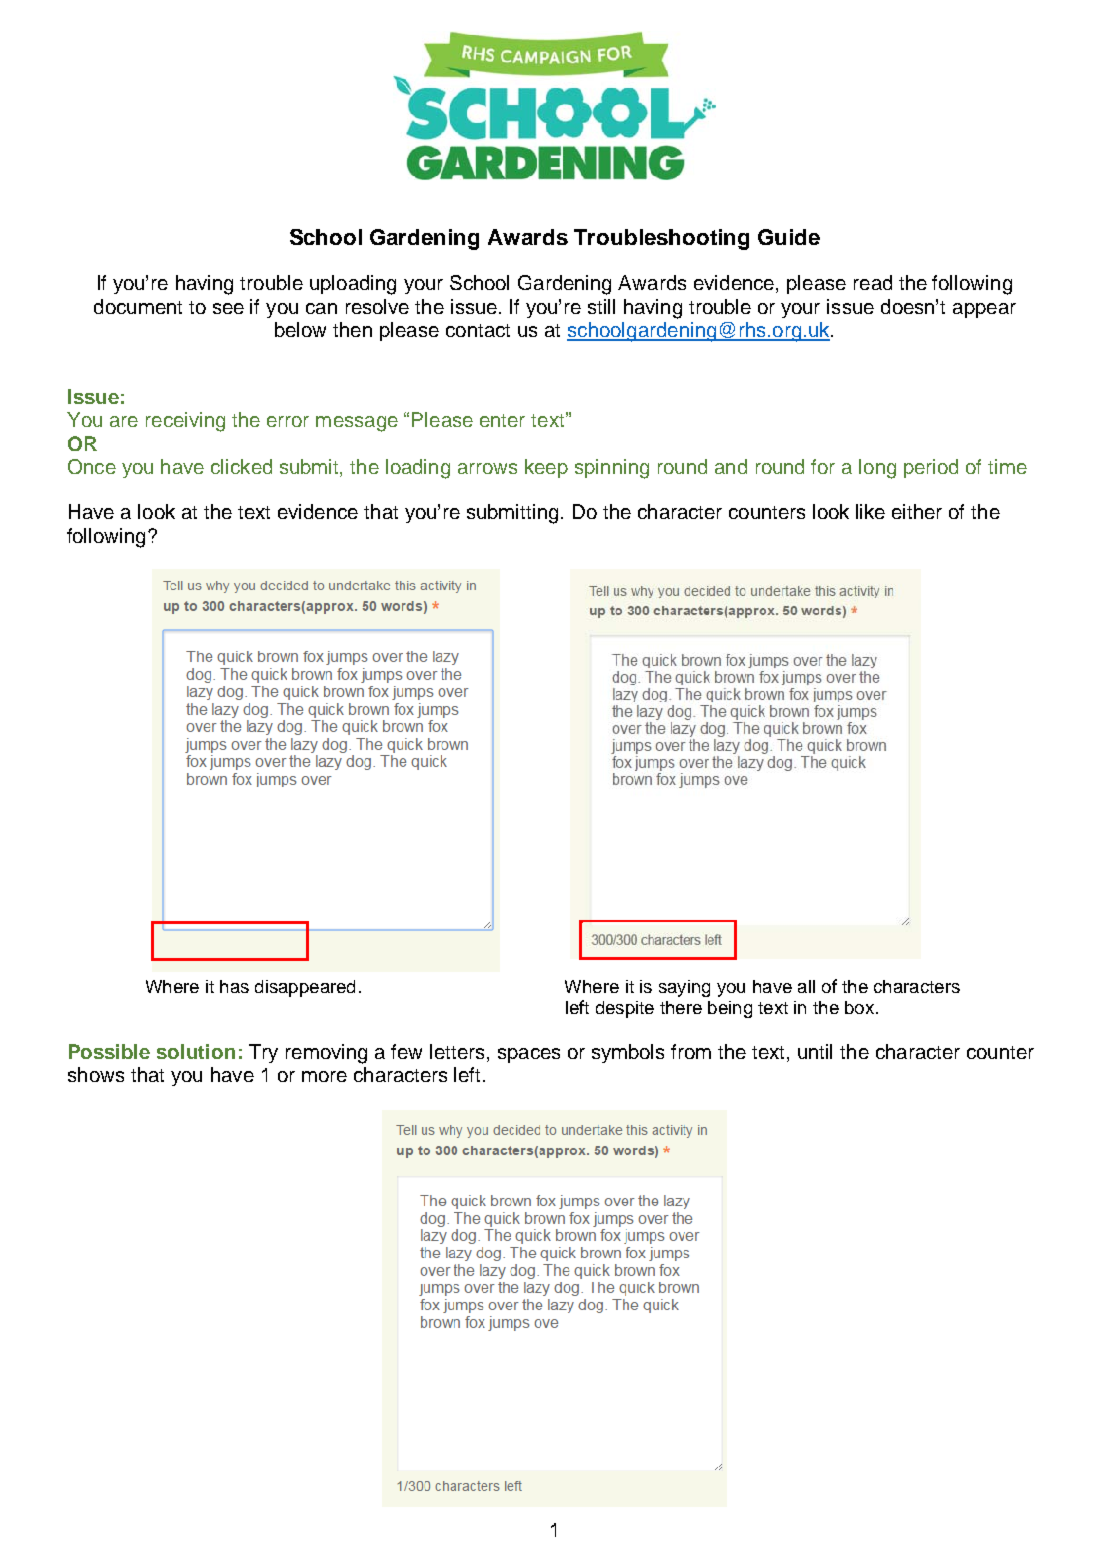  What do you see at coordinates (601, 306) in the screenshot?
I see `still` at bounding box center [601, 306].
